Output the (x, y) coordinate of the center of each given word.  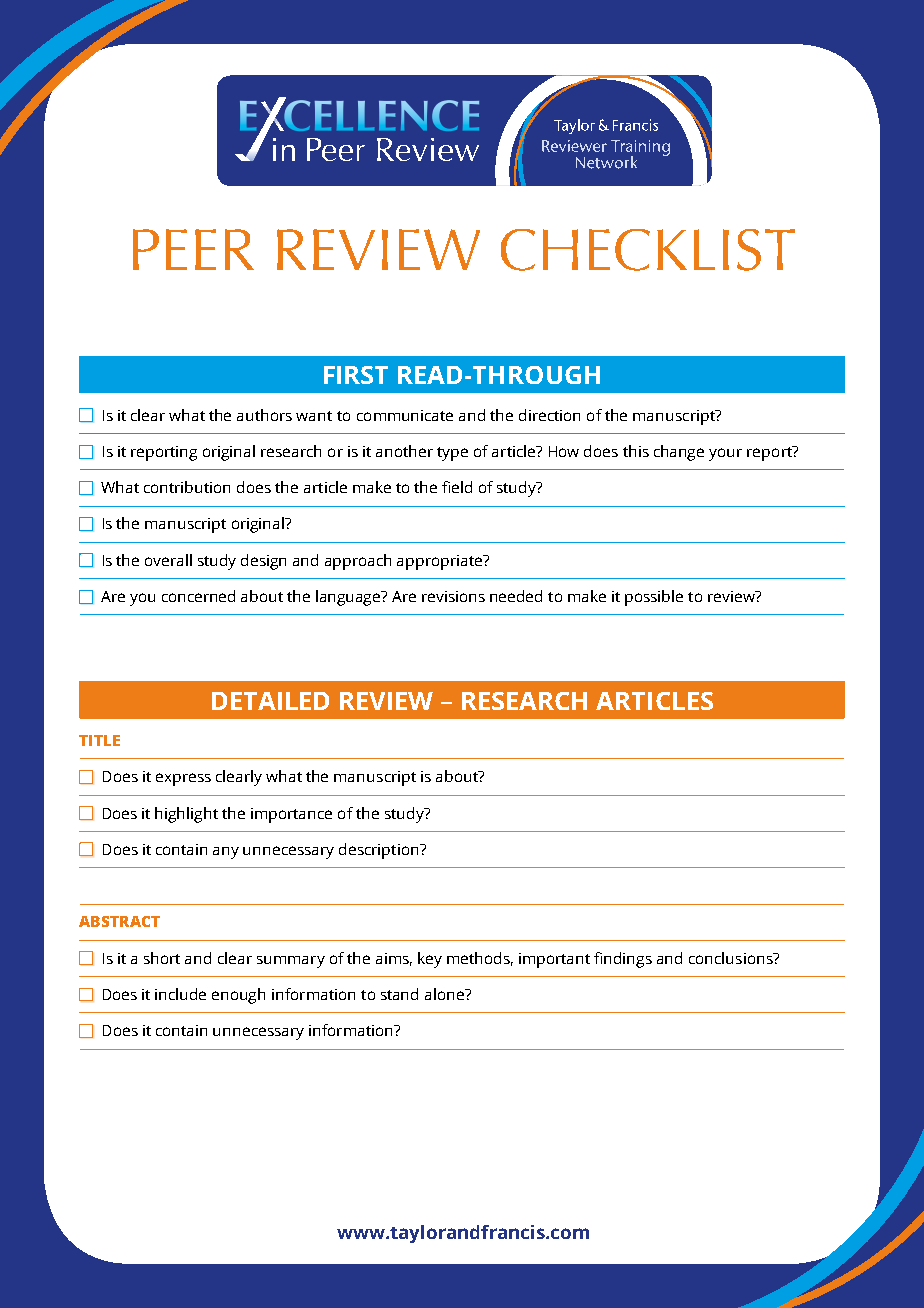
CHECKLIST (648, 250)
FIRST (356, 375)
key (430, 960)
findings (623, 960)
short (162, 958)
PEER (193, 249)
